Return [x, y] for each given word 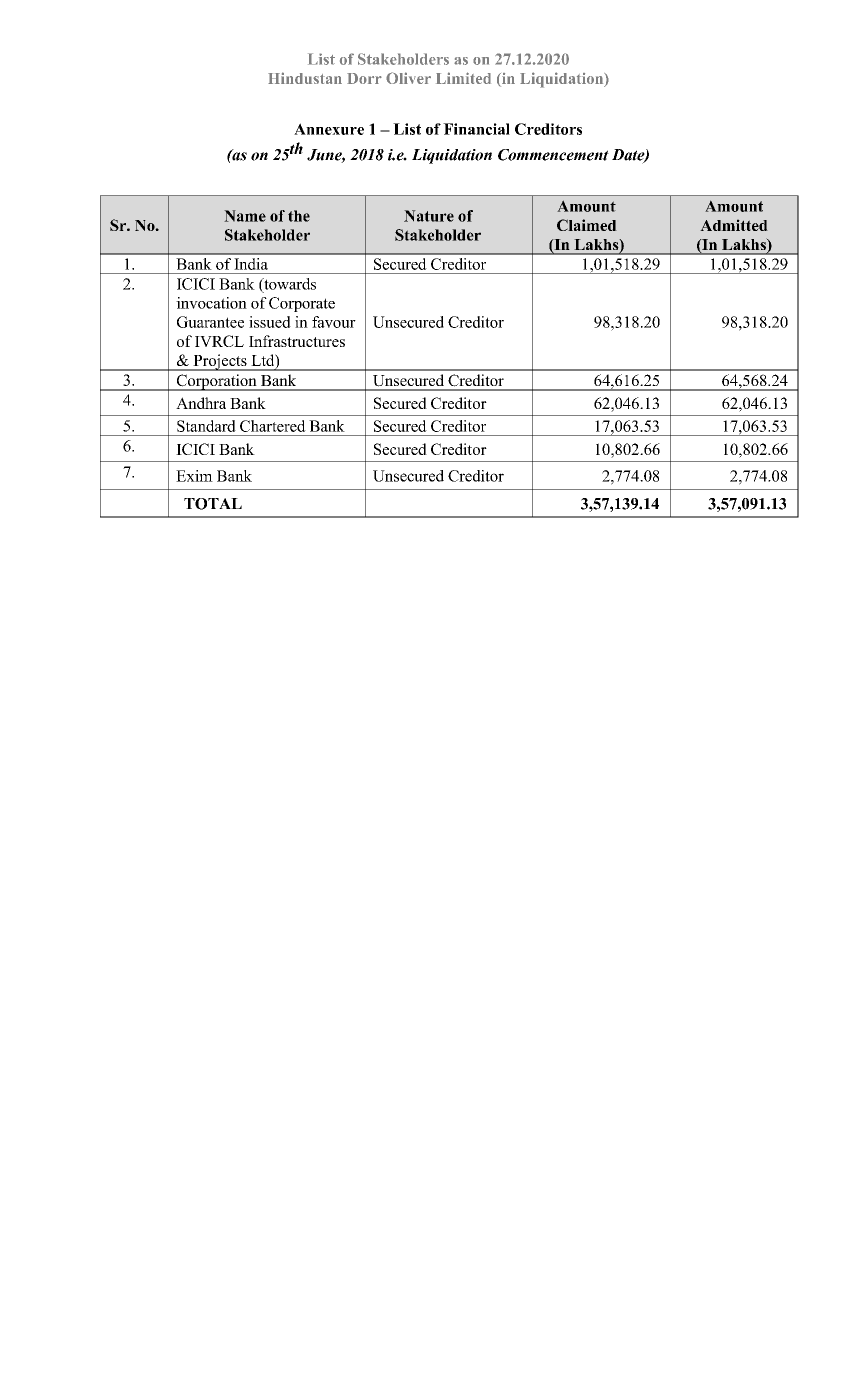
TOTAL [213, 504]
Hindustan [305, 78]
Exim [194, 476]
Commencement [553, 155]
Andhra [201, 403]
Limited [463, 78]
